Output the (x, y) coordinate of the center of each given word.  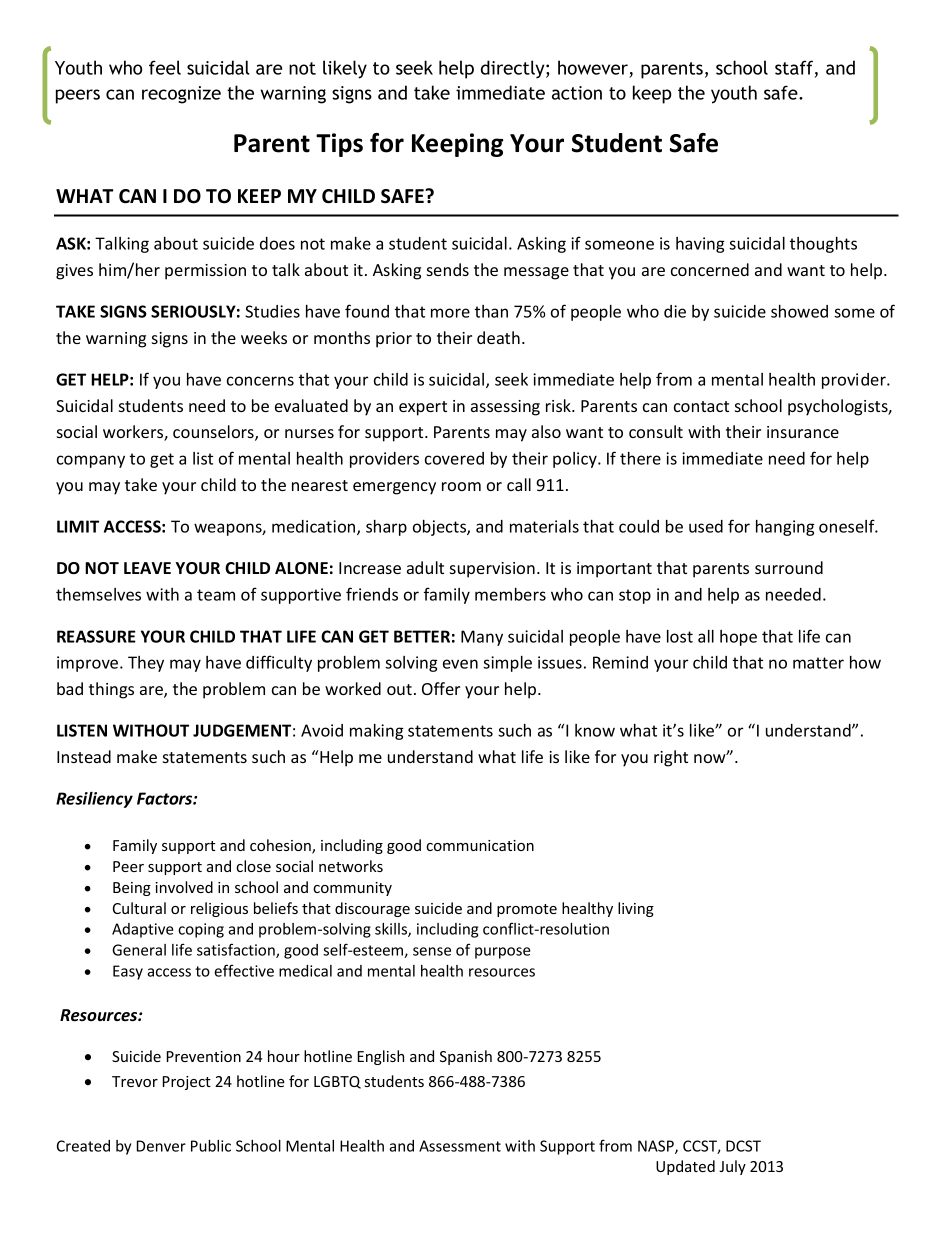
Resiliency (94, 800)
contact (701, 406)
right (671, 758)
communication (480, 845)
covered (454, 458)
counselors (214, 433)
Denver (161, 1146)
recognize (181, 95)
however (593, 67)
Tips (339, 145)
